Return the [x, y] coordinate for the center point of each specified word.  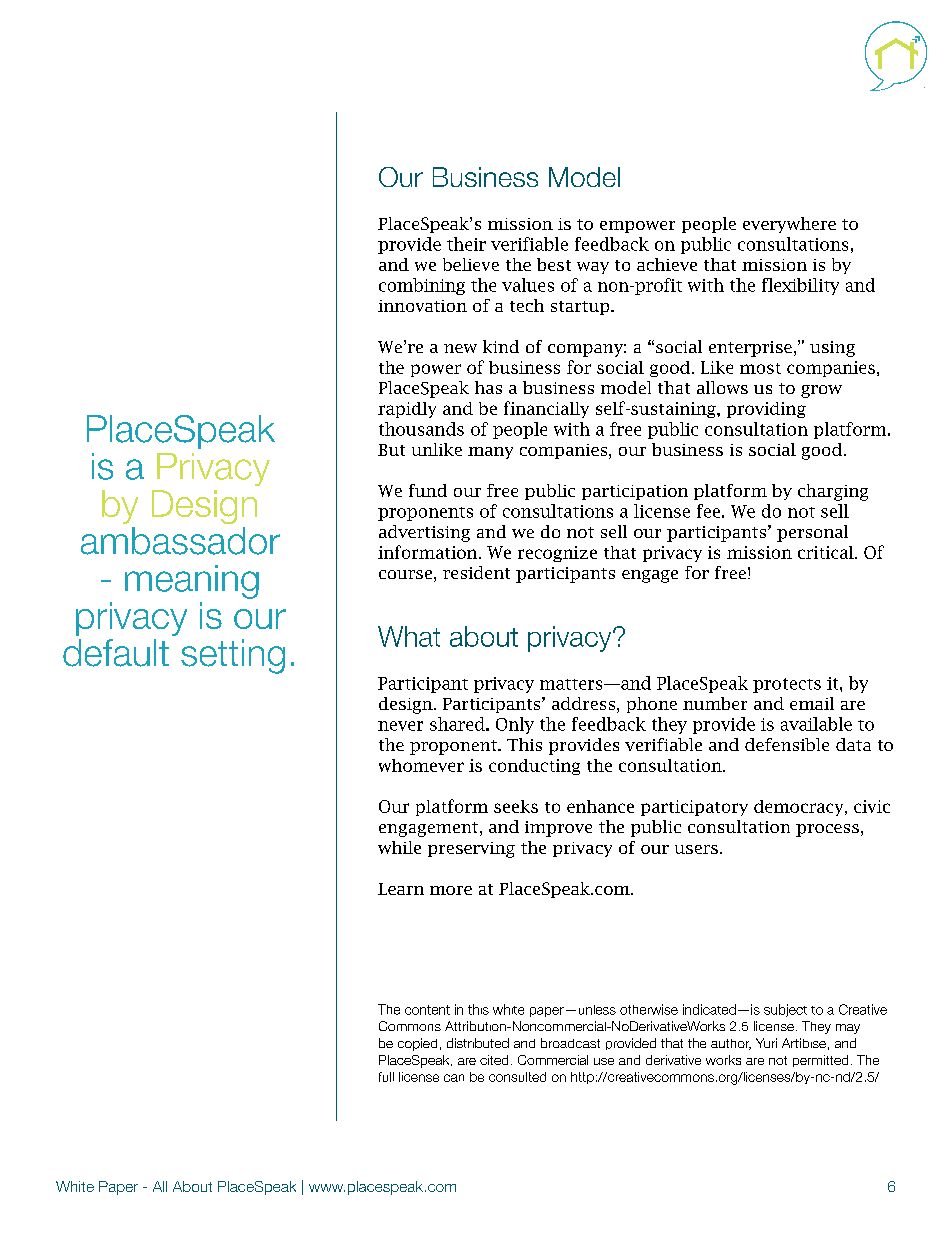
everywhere [789, 225]
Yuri [766, 1043]
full [386, 1077]
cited [494, 1060]
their [466, 244]
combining [422, 286]
